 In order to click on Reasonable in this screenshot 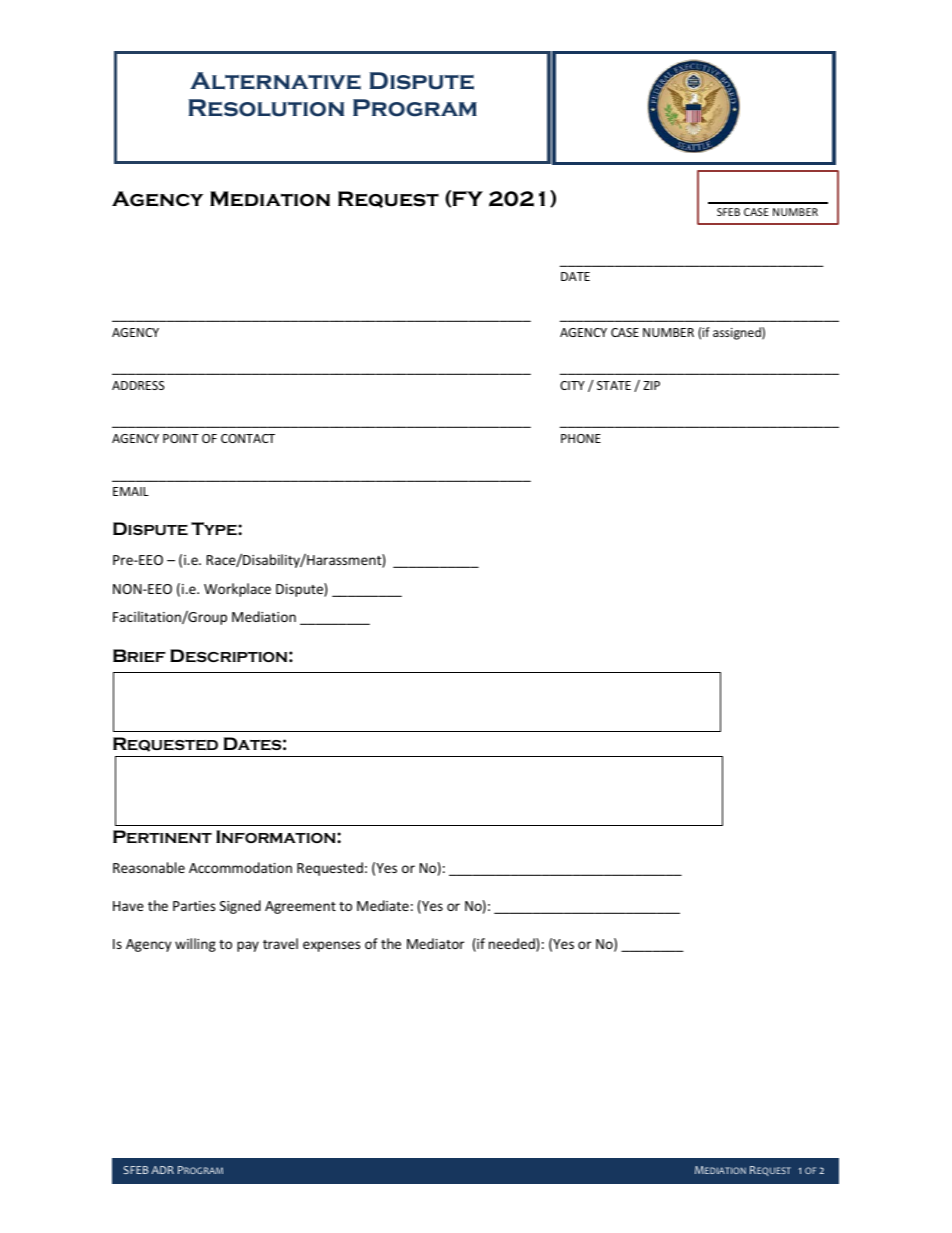, I will do `click(149, 867)`.
